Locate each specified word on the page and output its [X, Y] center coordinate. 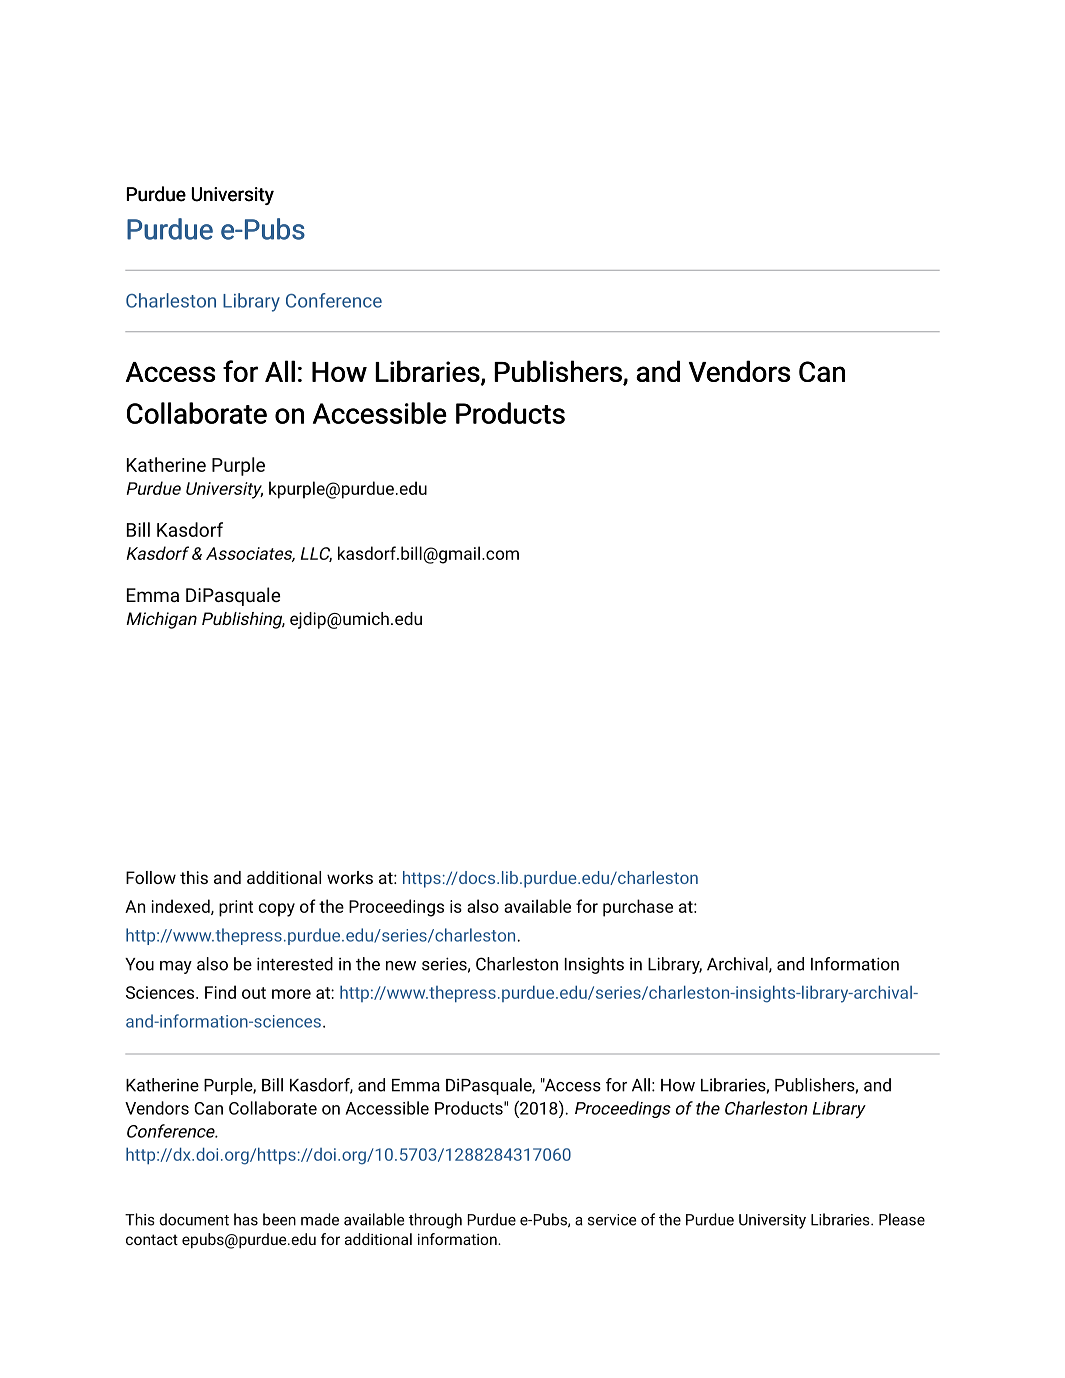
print [236, 908]
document [194, 1219]
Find [220, 992]
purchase [638, 908]
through [435, 1221]
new [401, 966]
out [254, 993]
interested [295, 964]
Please [902, 1219]
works [350, 877]
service [612, 1220]
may [176, 967]
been [279, 1219]
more [291, 994]
